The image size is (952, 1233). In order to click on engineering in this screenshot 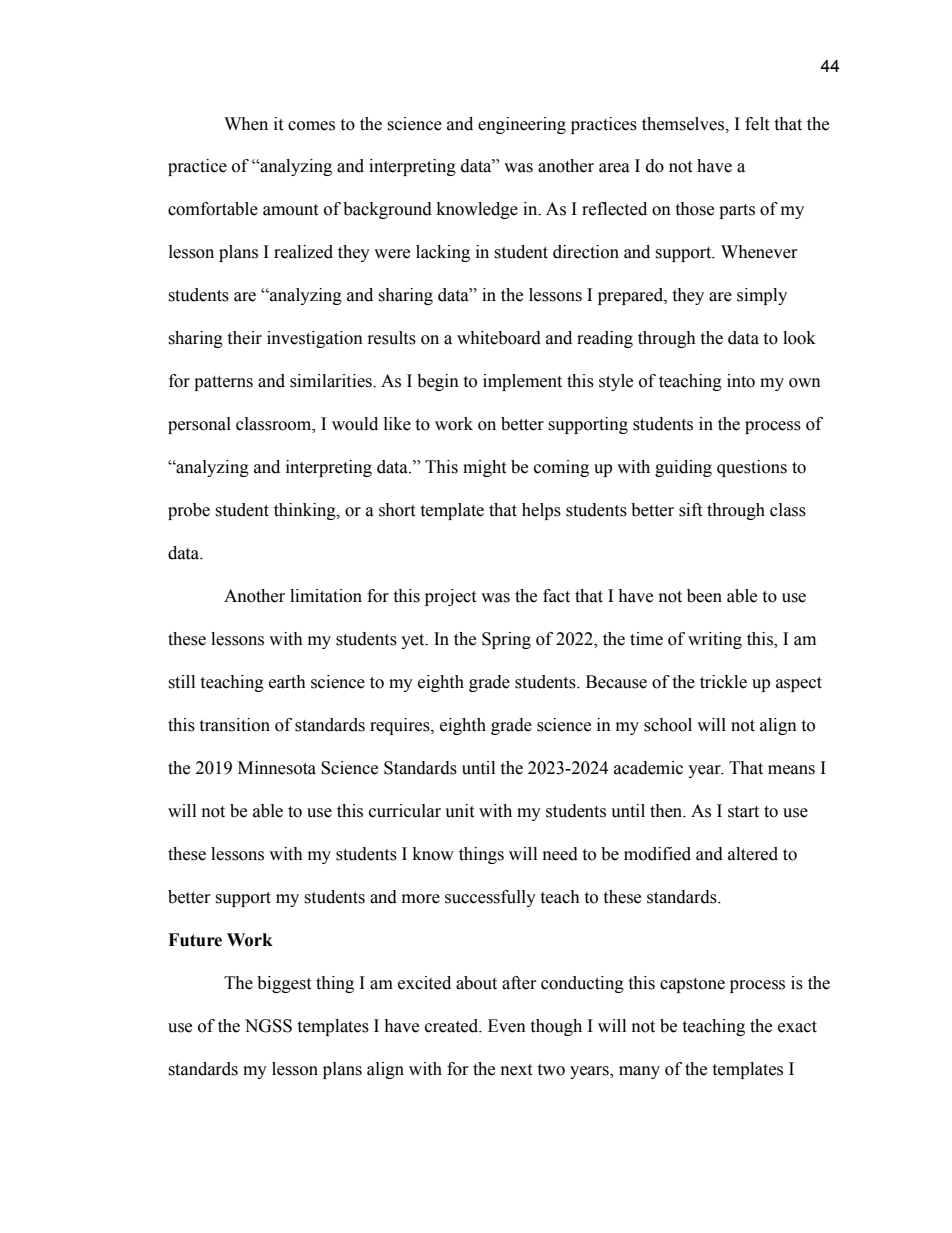, I will do `click(522, 125)`.
